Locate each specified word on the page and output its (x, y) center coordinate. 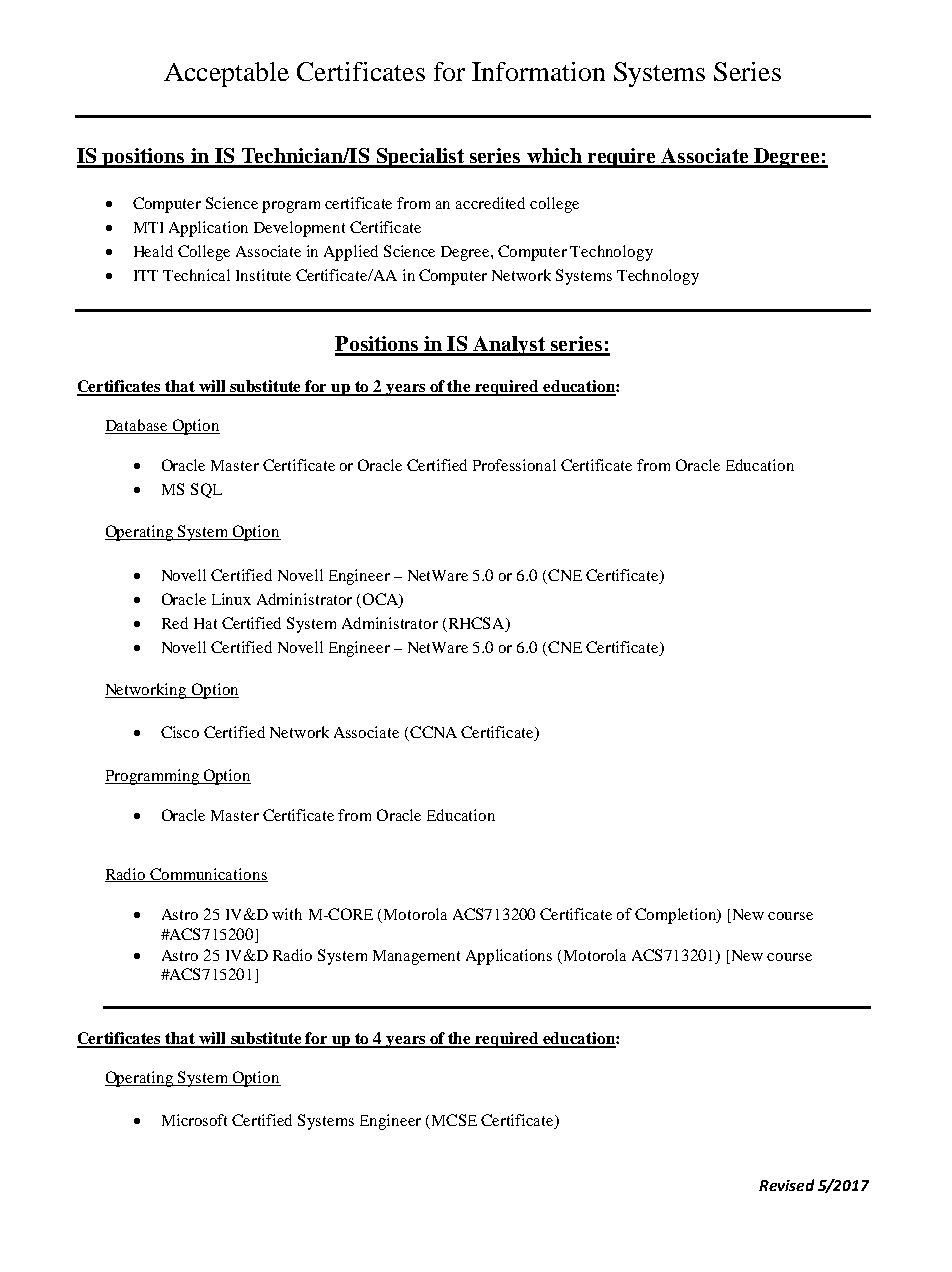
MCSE (453, 1121)
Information (538, 71)
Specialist (420, 158)
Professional (514, 465)
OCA (380, 600)
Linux (231, 599)
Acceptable (226, 74)
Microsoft (194, 1120)
